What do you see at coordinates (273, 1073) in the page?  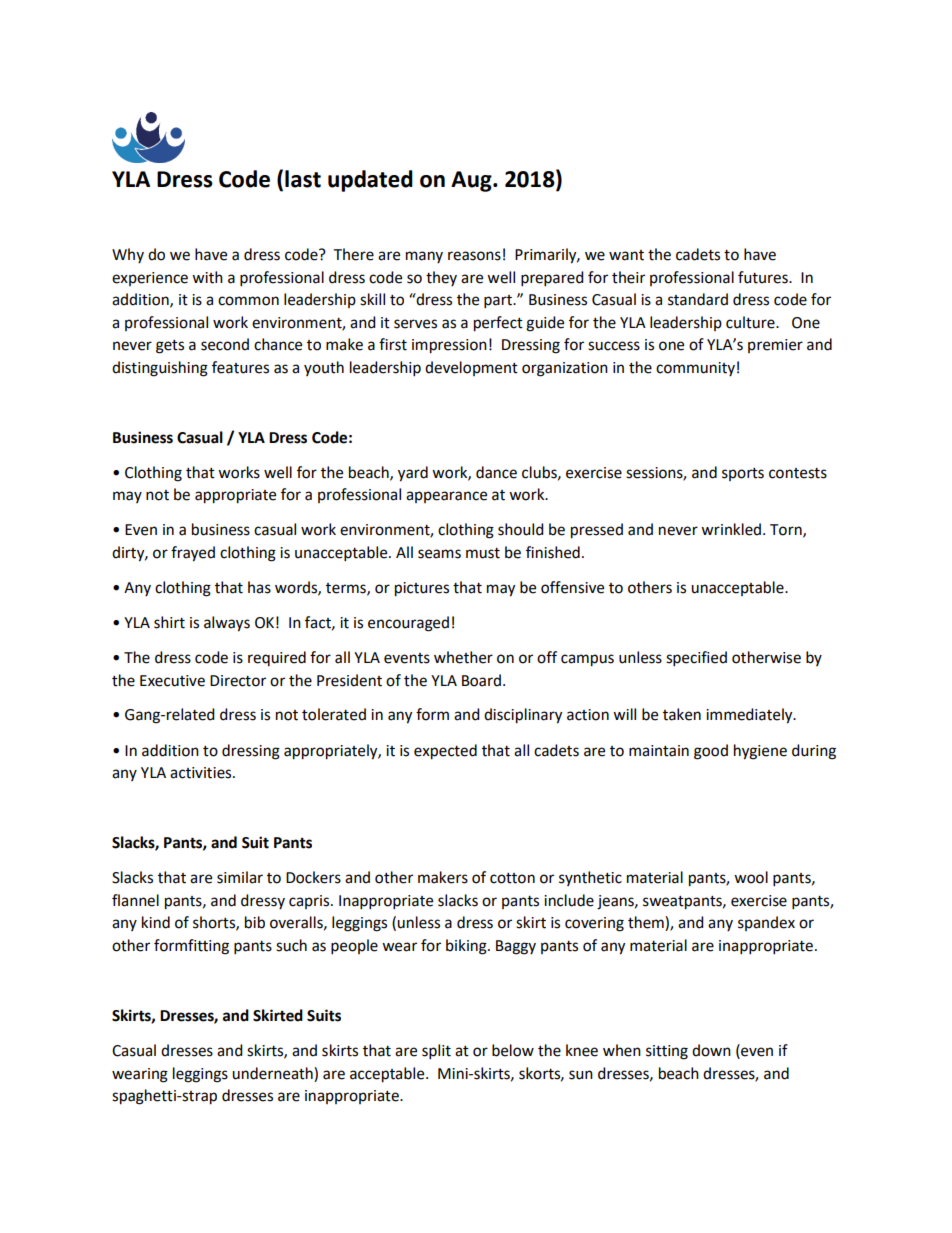 I see `underneath` at bounding box center [273, 1073].
